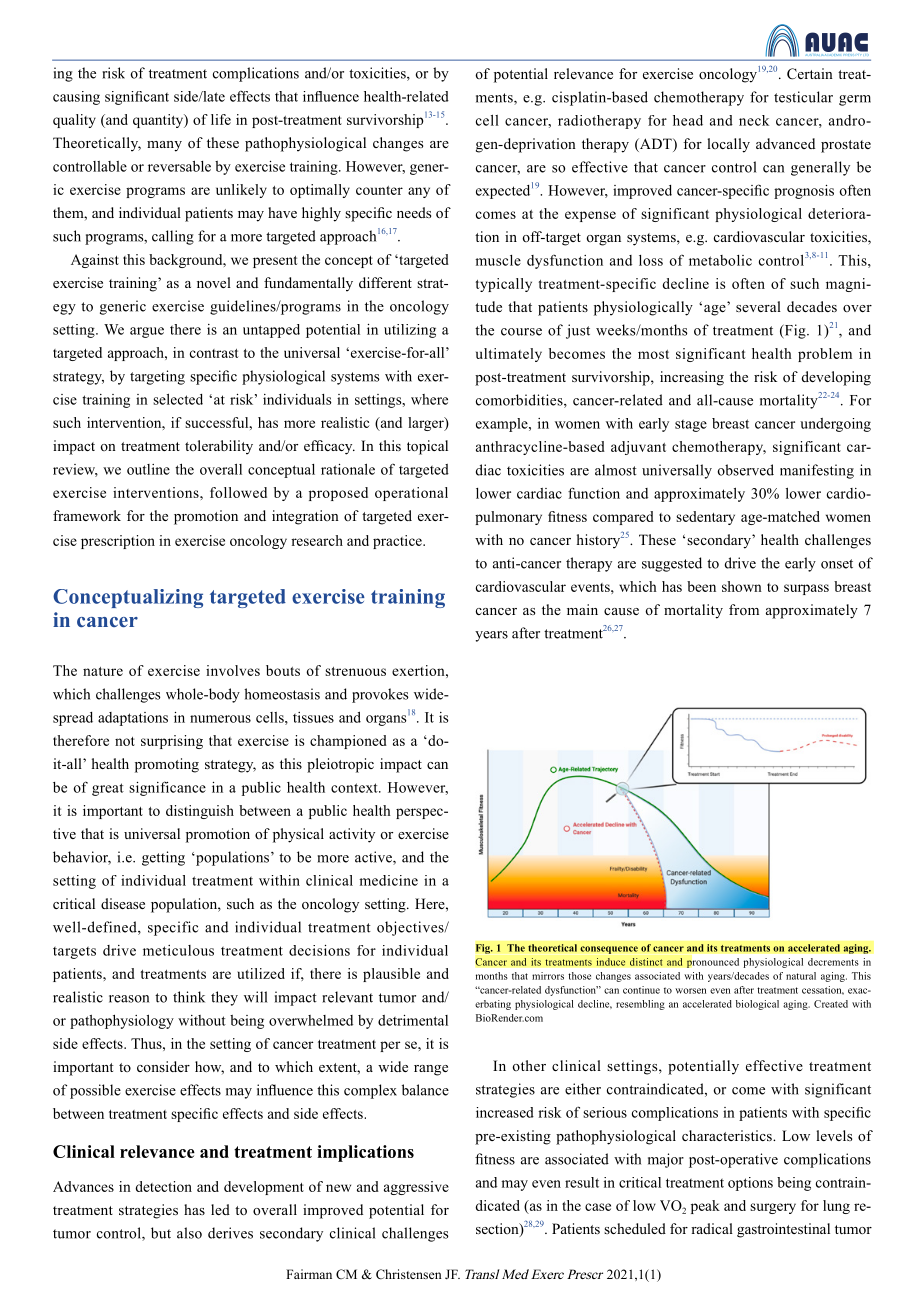  I want to click on neck, so click(754, 120).
